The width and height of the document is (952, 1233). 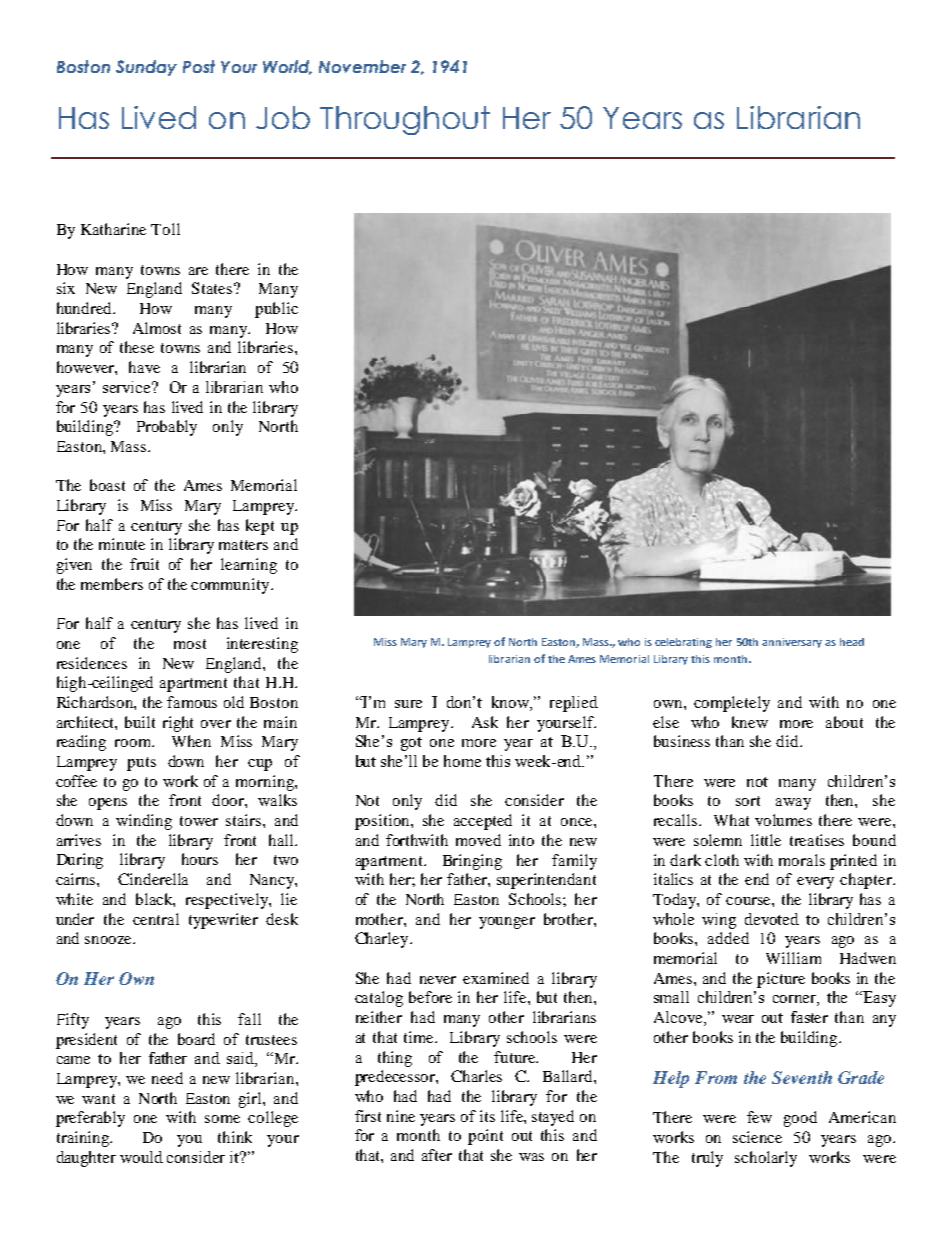 What do you see at coordinates (362, 66) in the document?
I see `November` at bounding box center [362, 66].
